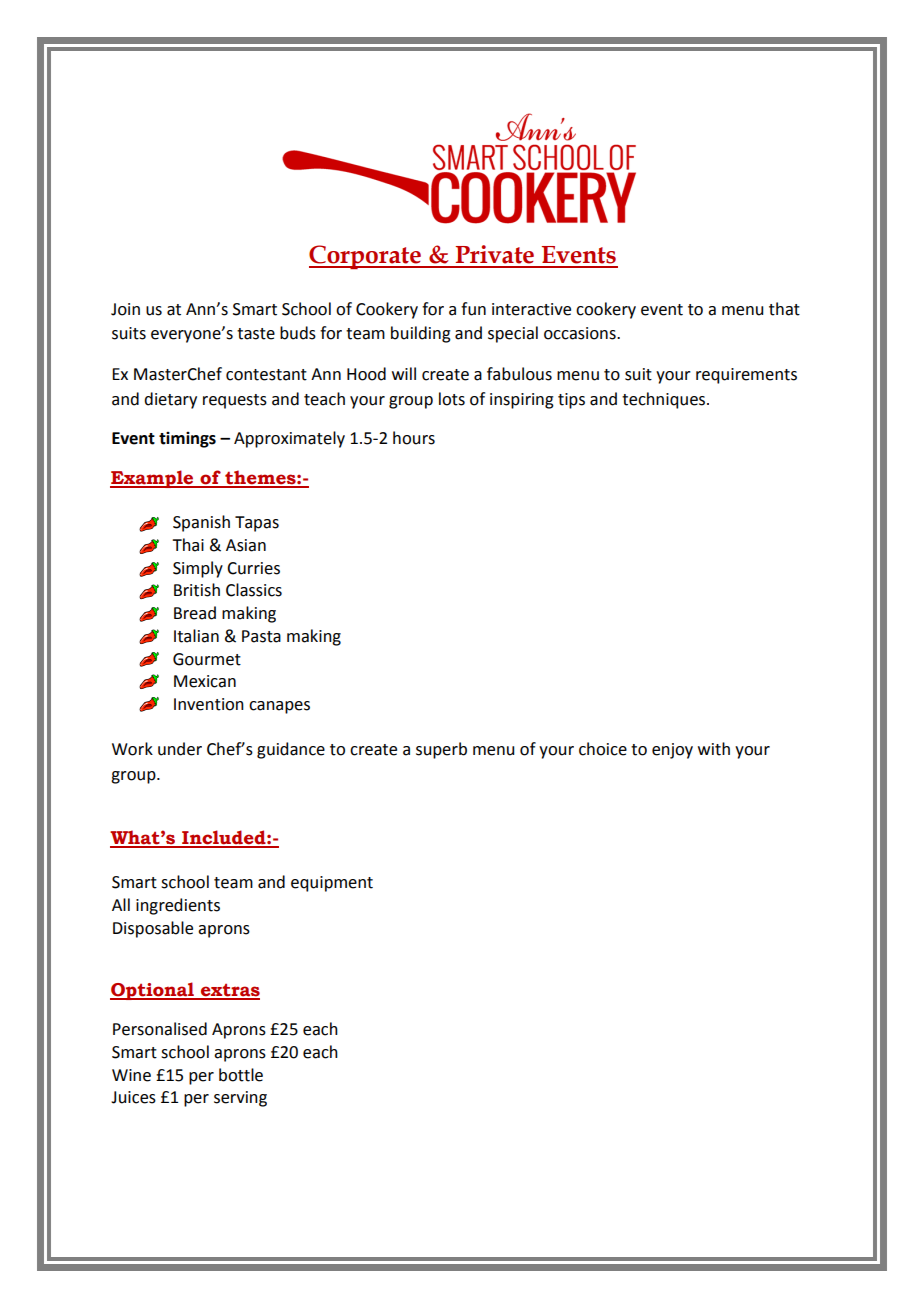 The image size is (924, 1308). I want to click on Thai, so click(188, 545).
